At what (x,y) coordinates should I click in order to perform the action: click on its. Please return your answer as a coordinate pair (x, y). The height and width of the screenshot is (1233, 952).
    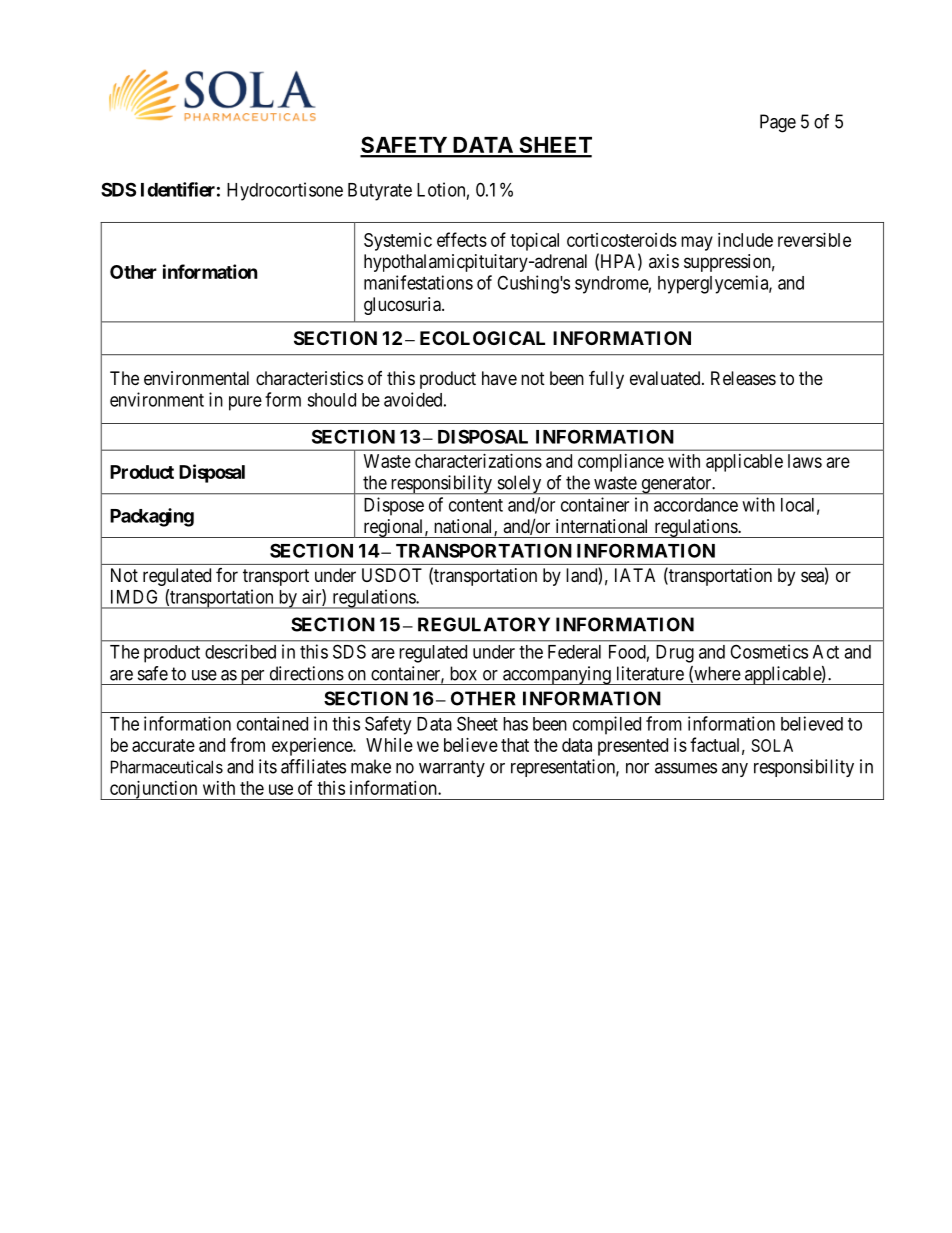
    Looking at the image, I should click on (268, 766).
